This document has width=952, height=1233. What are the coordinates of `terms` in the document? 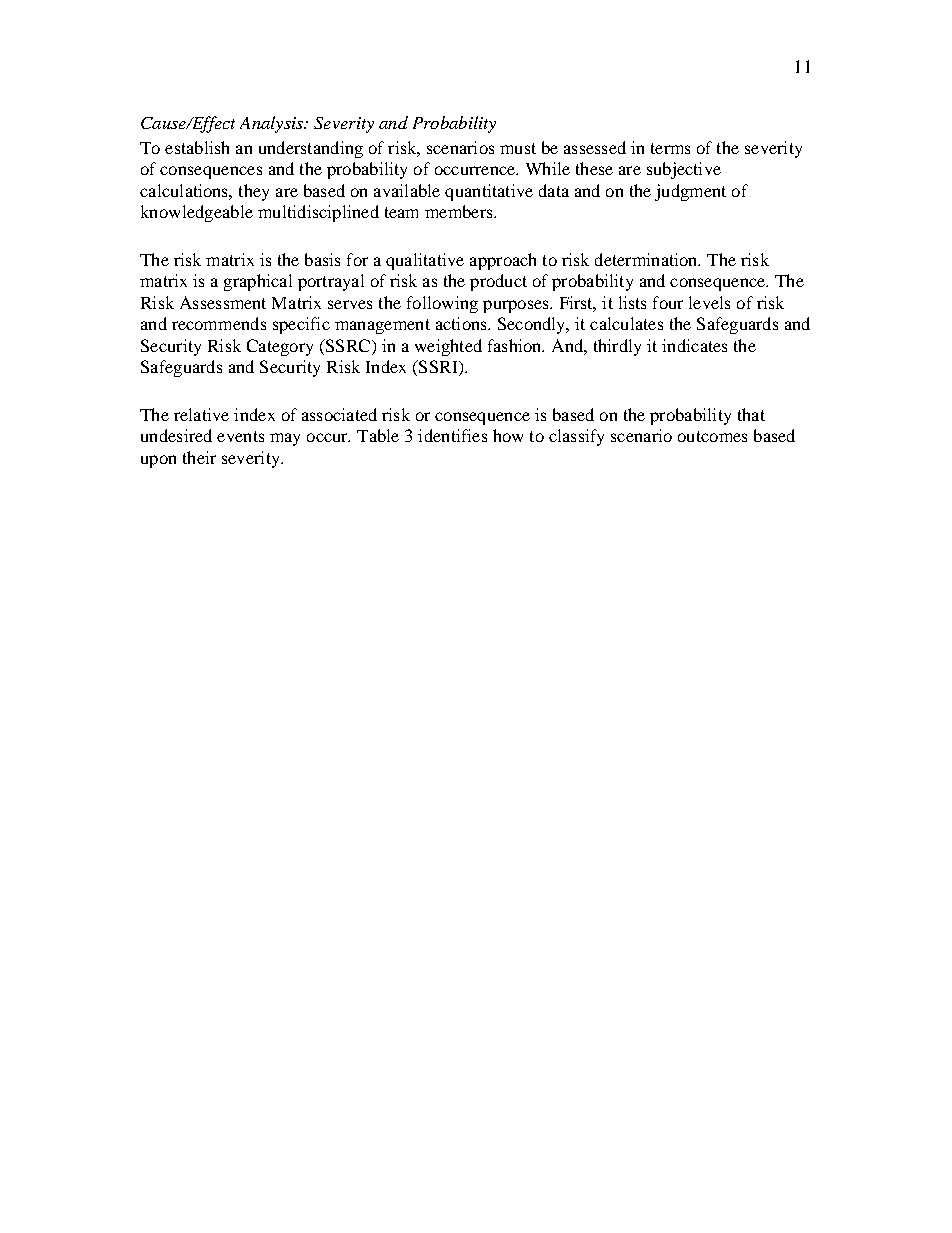 It's located at (670, 148).
